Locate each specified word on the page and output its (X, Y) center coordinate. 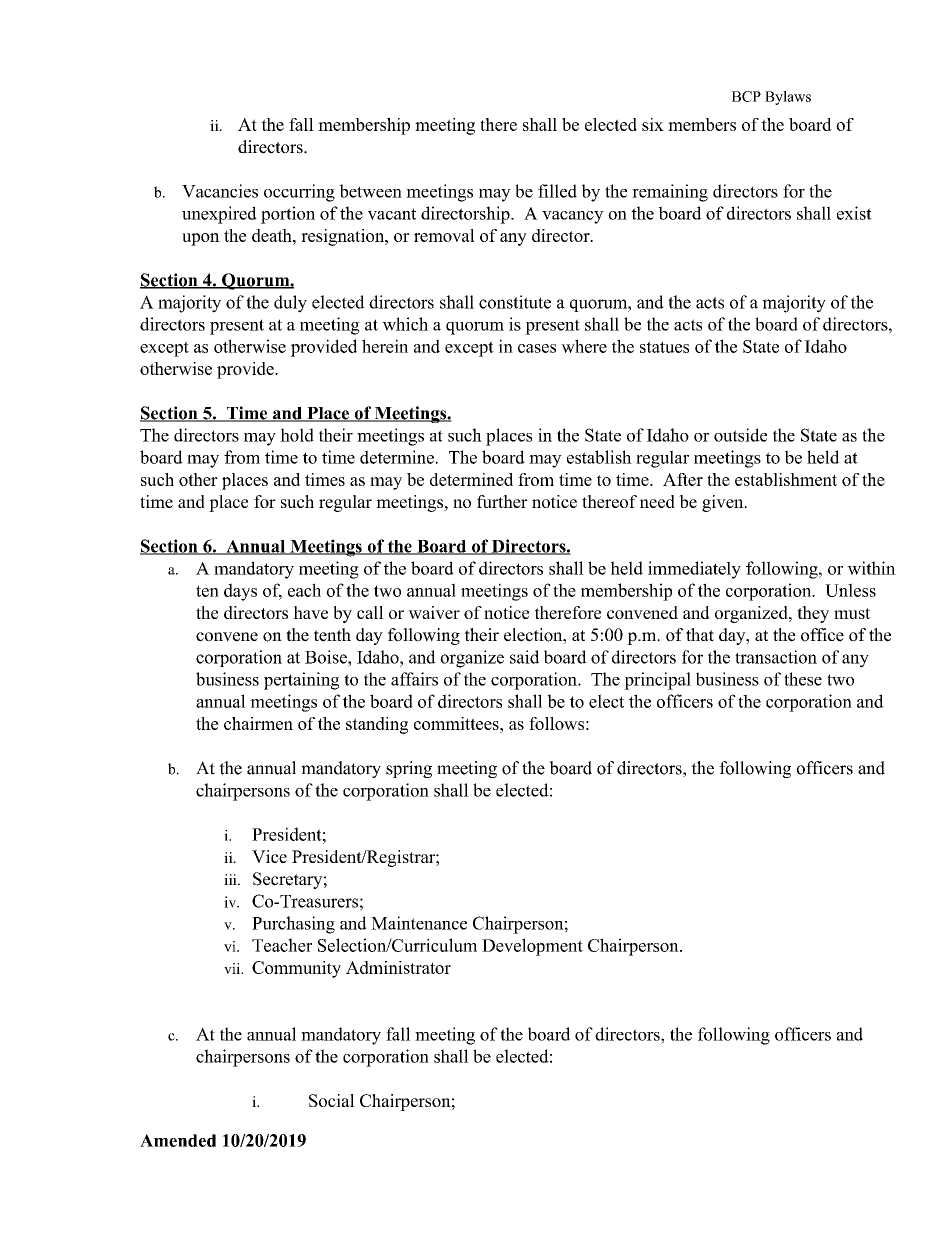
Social (332, 1100)
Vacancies (220, 191)
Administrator (398, 967)
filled (557, 191)
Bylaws (788, 98)
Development (532, 947)
